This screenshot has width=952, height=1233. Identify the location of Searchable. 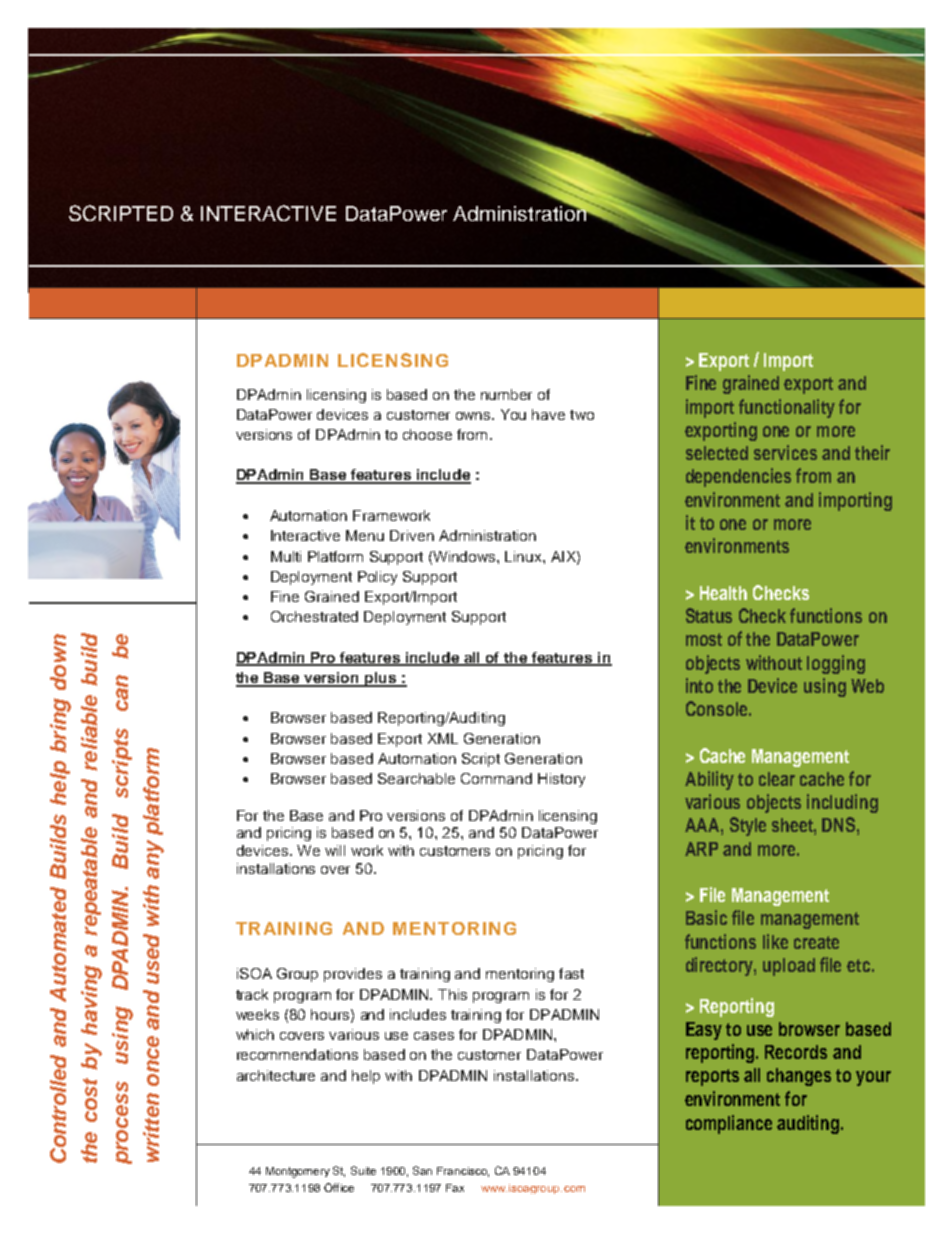
(416, 778).
